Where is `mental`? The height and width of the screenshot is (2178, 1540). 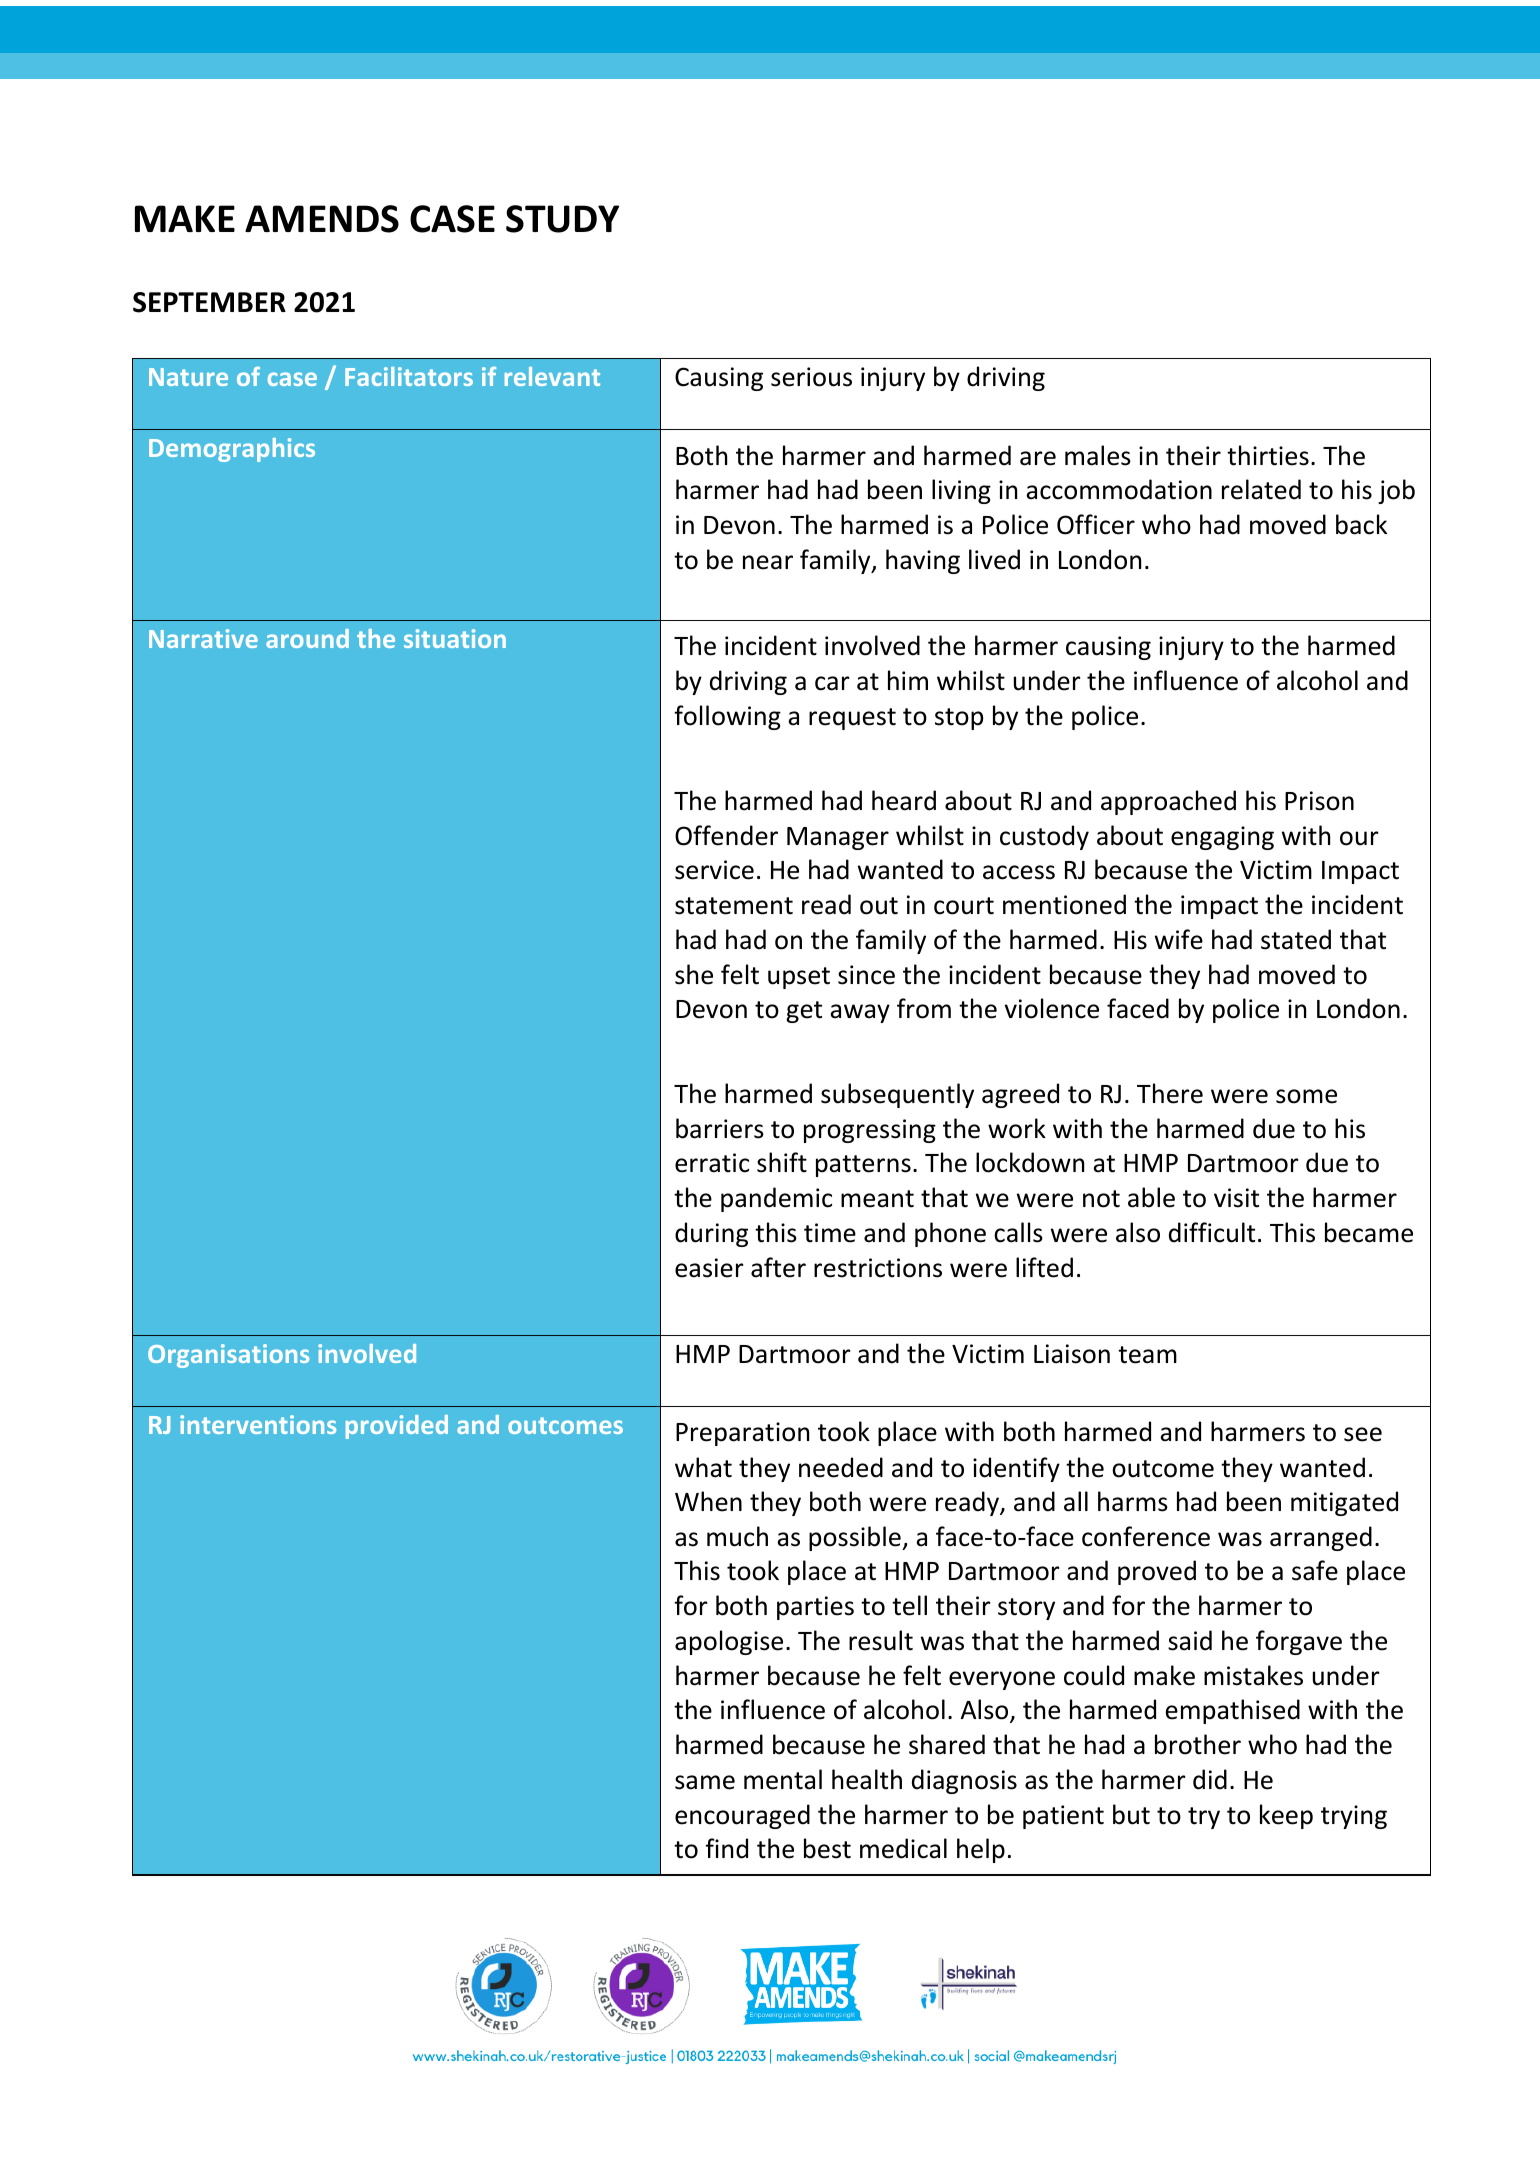 mental is located at coordinates (783, 1779).
